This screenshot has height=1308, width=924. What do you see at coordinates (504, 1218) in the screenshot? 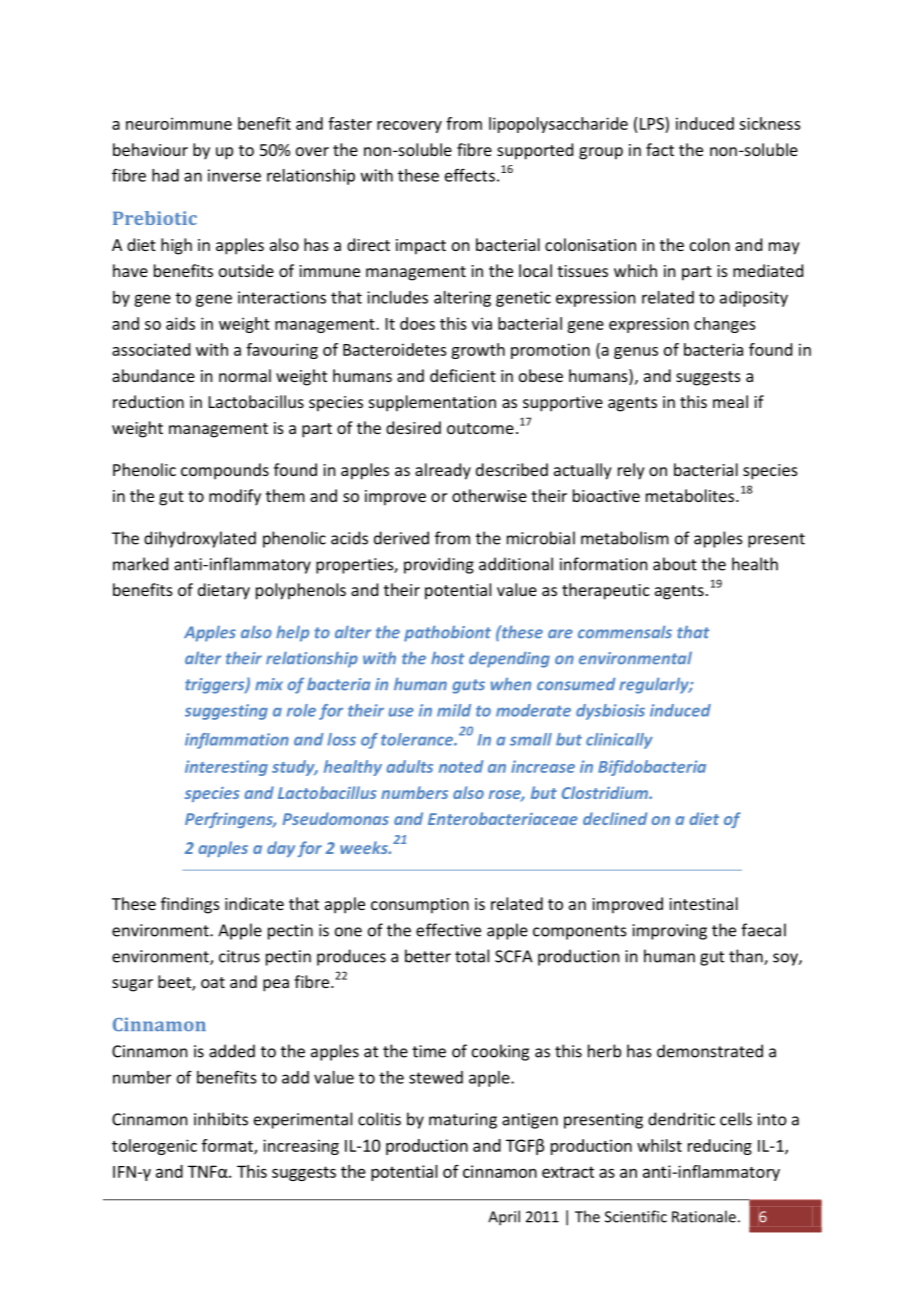
I see `April` at bounding box center [504, 1218].
